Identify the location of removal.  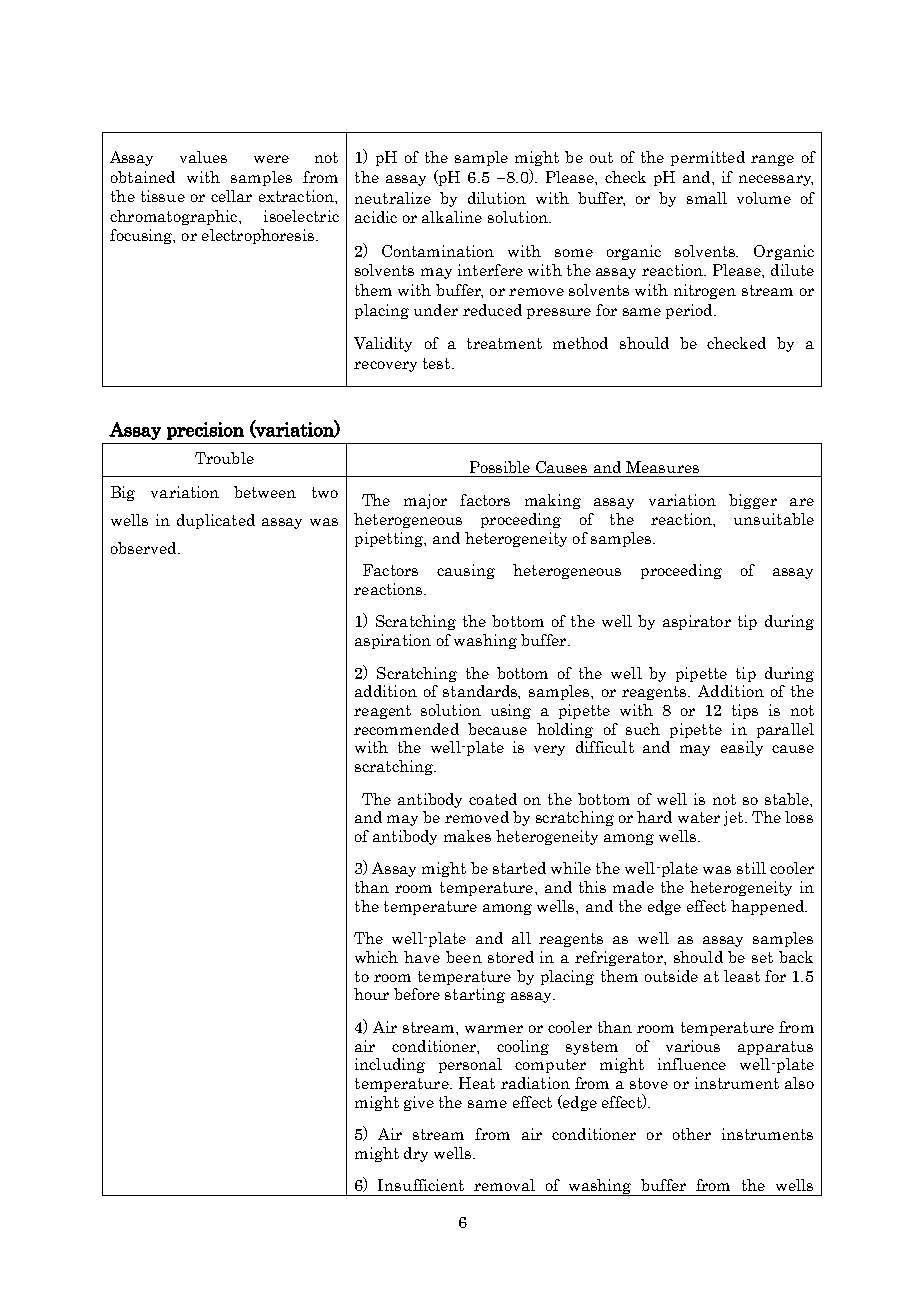
(504, 1185).
